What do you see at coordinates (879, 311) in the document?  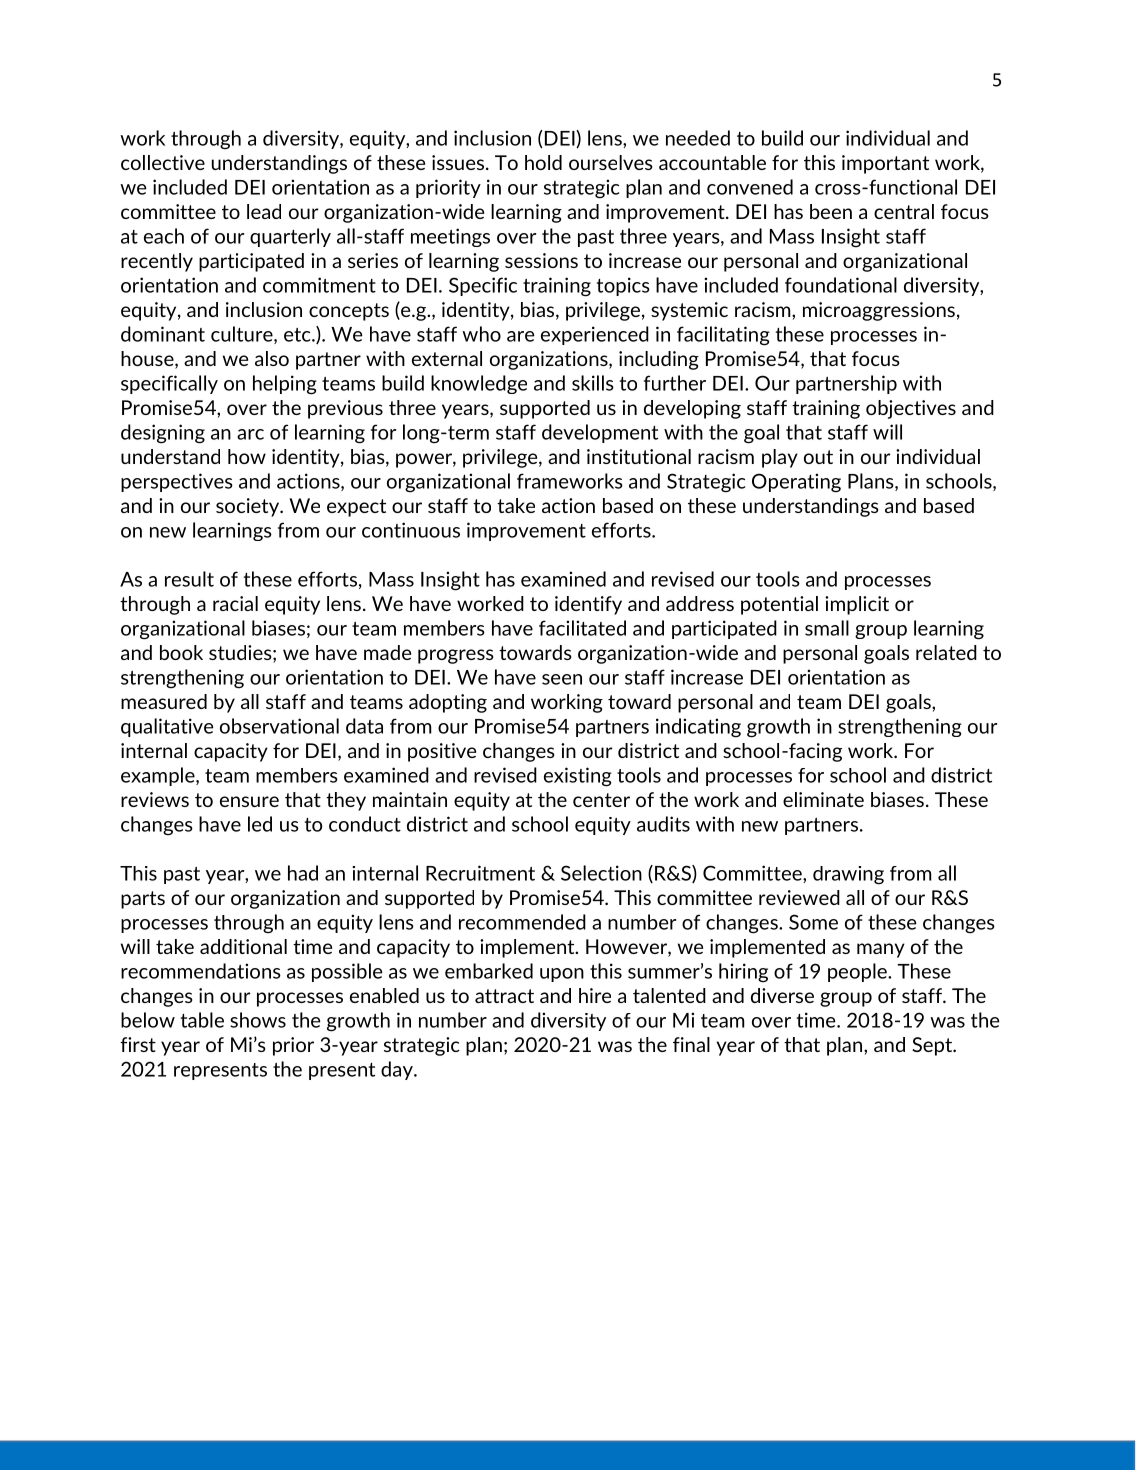 I see `microaggressions` at bounding box center [879, 311].
